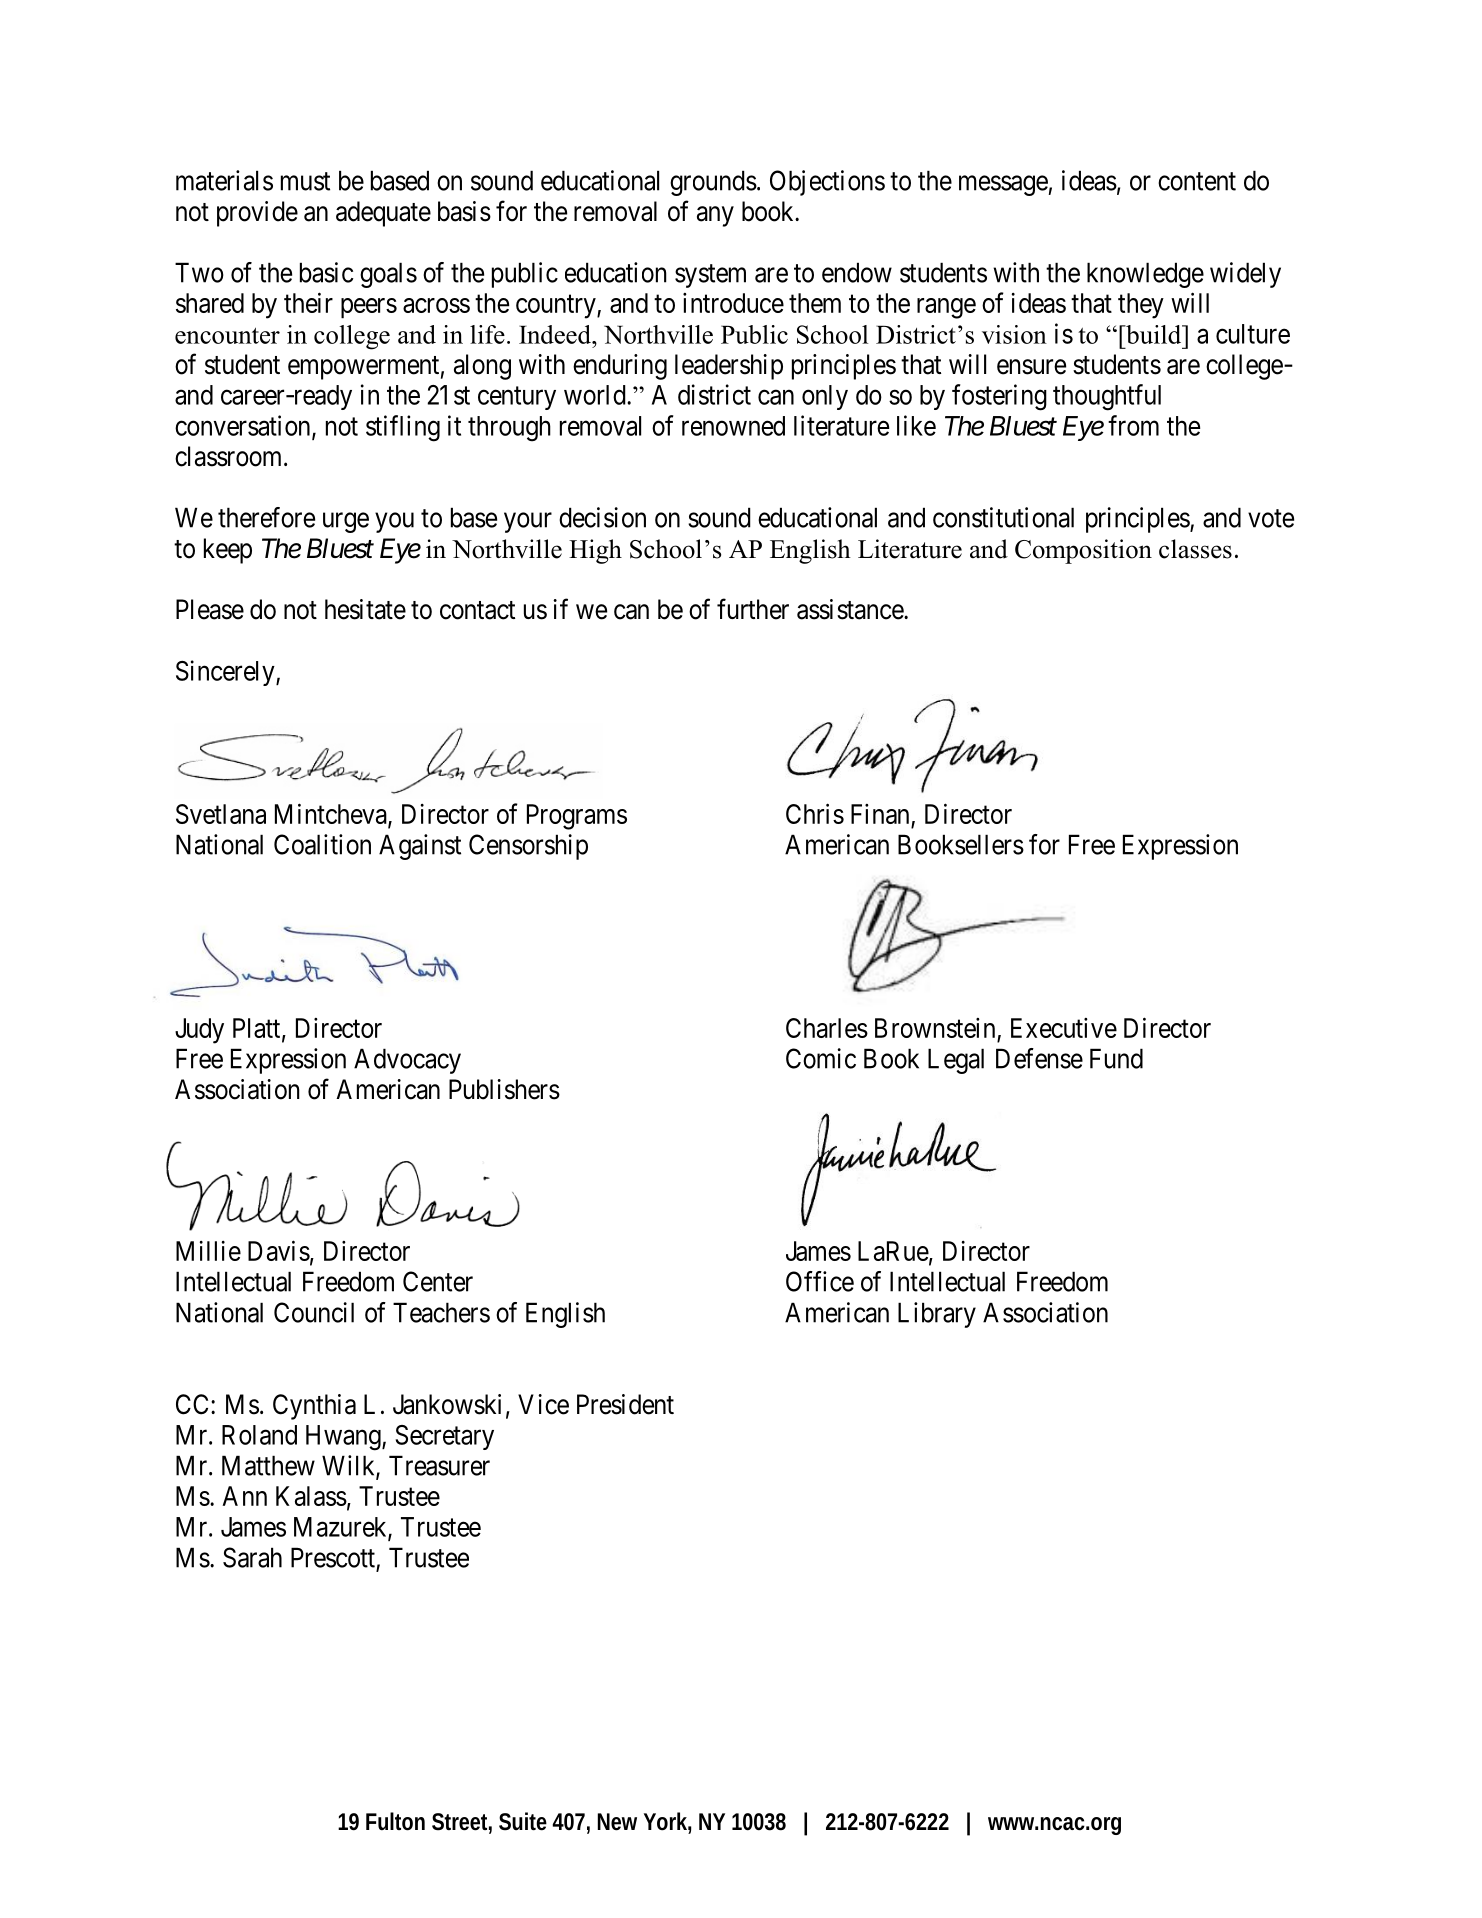 This screenshot has height=1918, width=1482. What do you see at coordinates (1145, 275) in the screenshot?
I see `knowledge` at bounding box center [1145, 275].
